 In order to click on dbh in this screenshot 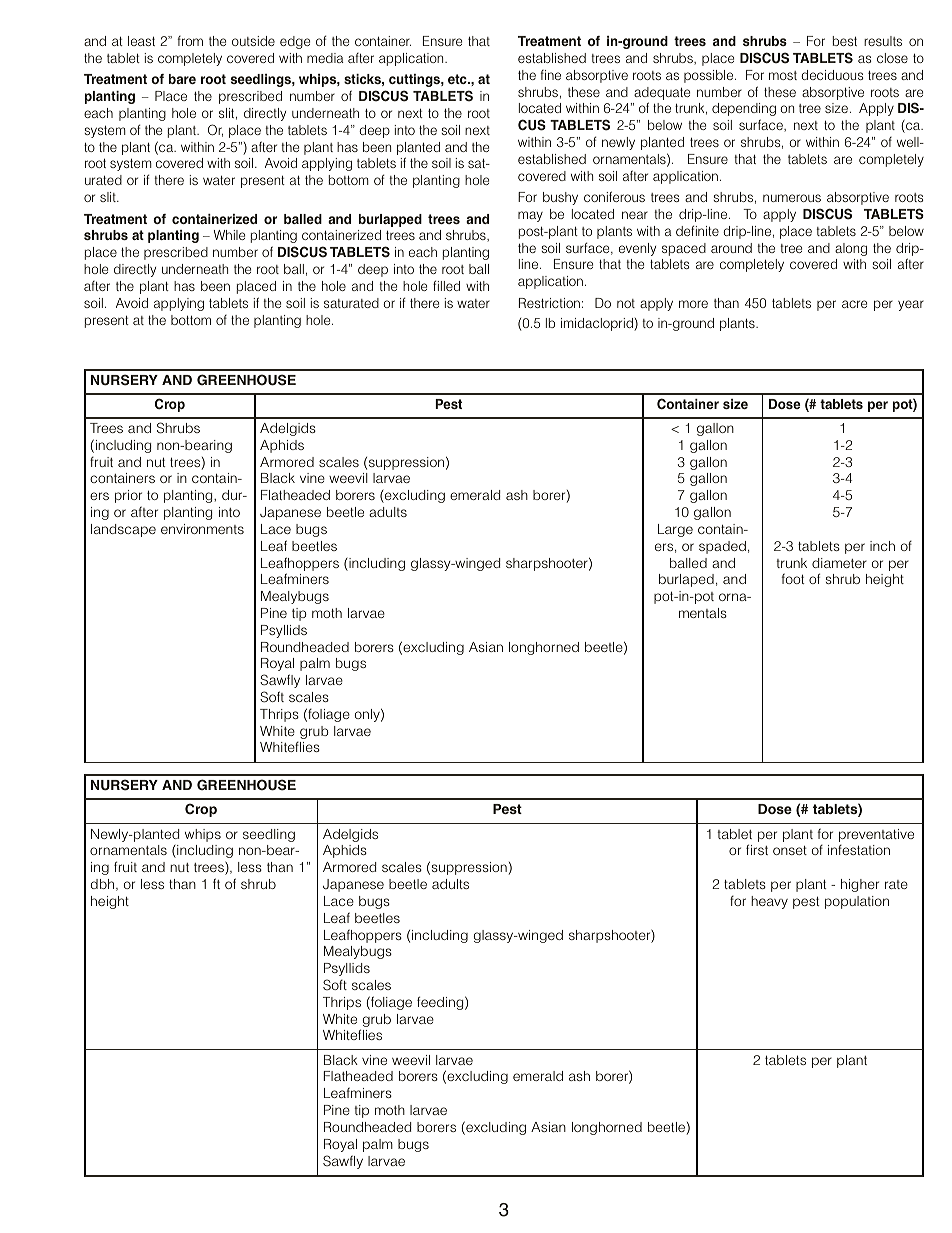, I will do `click(104, 885)`.
